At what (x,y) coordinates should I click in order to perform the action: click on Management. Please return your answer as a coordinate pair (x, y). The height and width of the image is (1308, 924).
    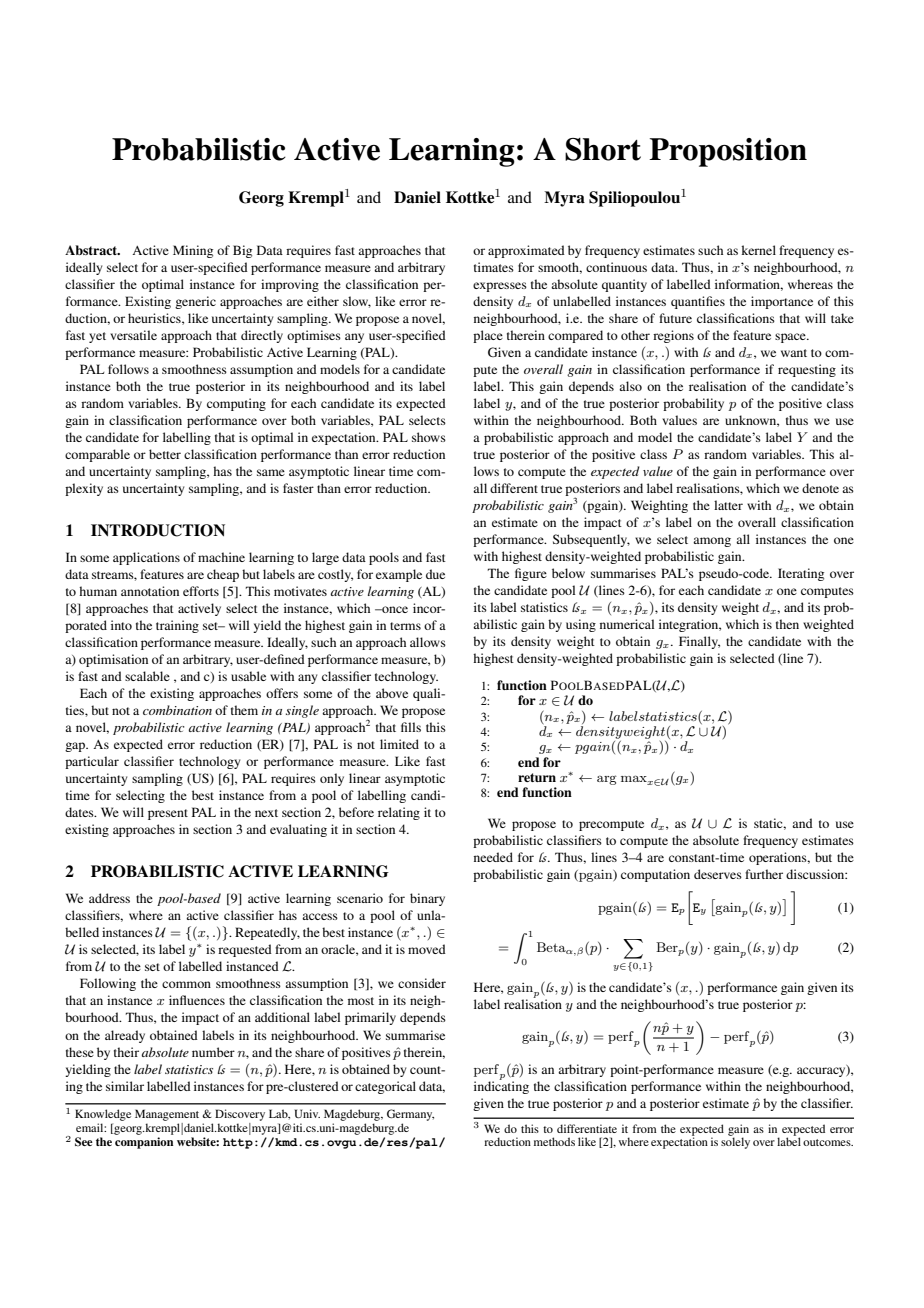
    Looking at the image, I should click on (167, 1115).
